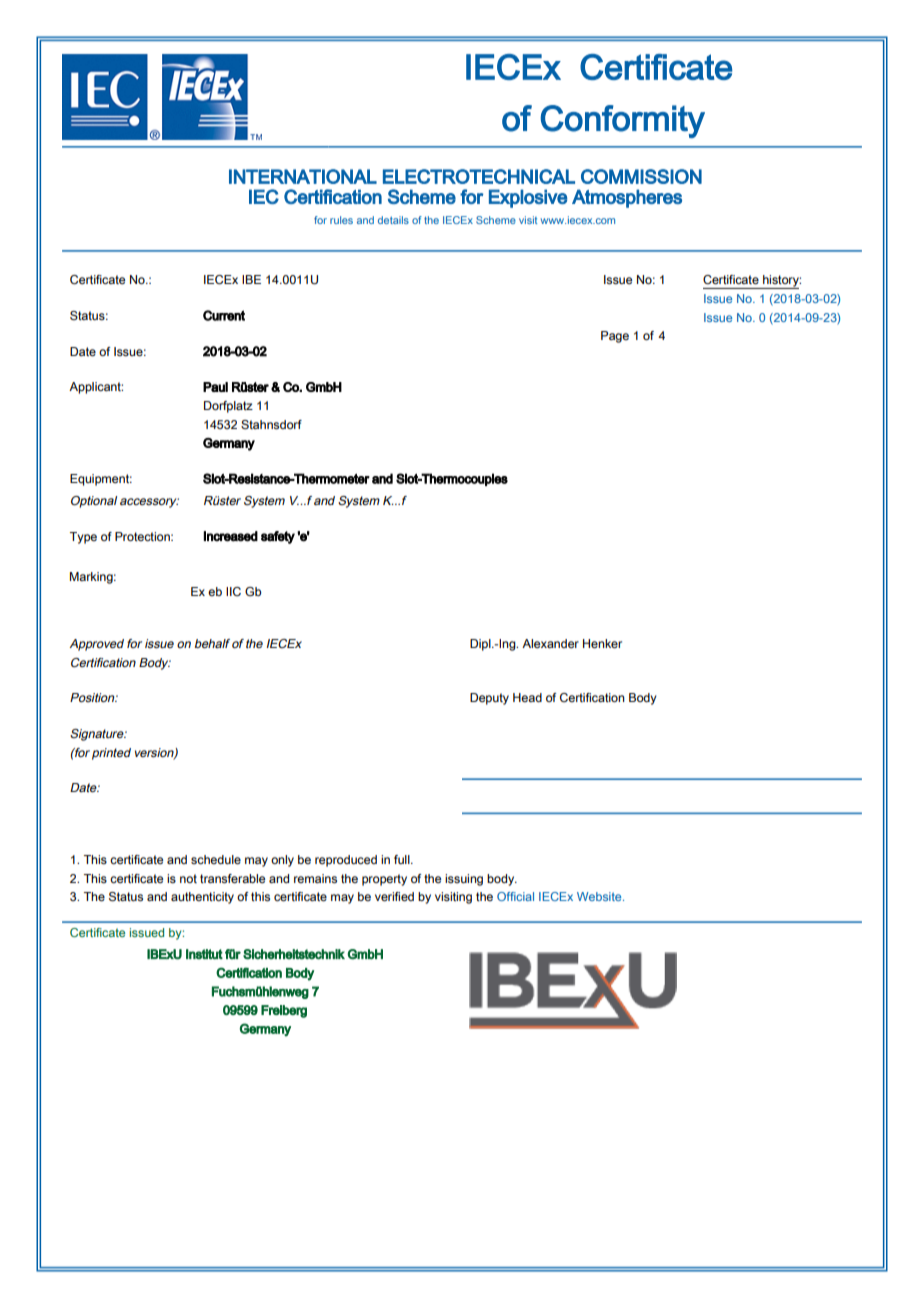  What do you see at coordinates (615, 337) in the screenshot?
I see `Page` at bounding box center [615, 337].
